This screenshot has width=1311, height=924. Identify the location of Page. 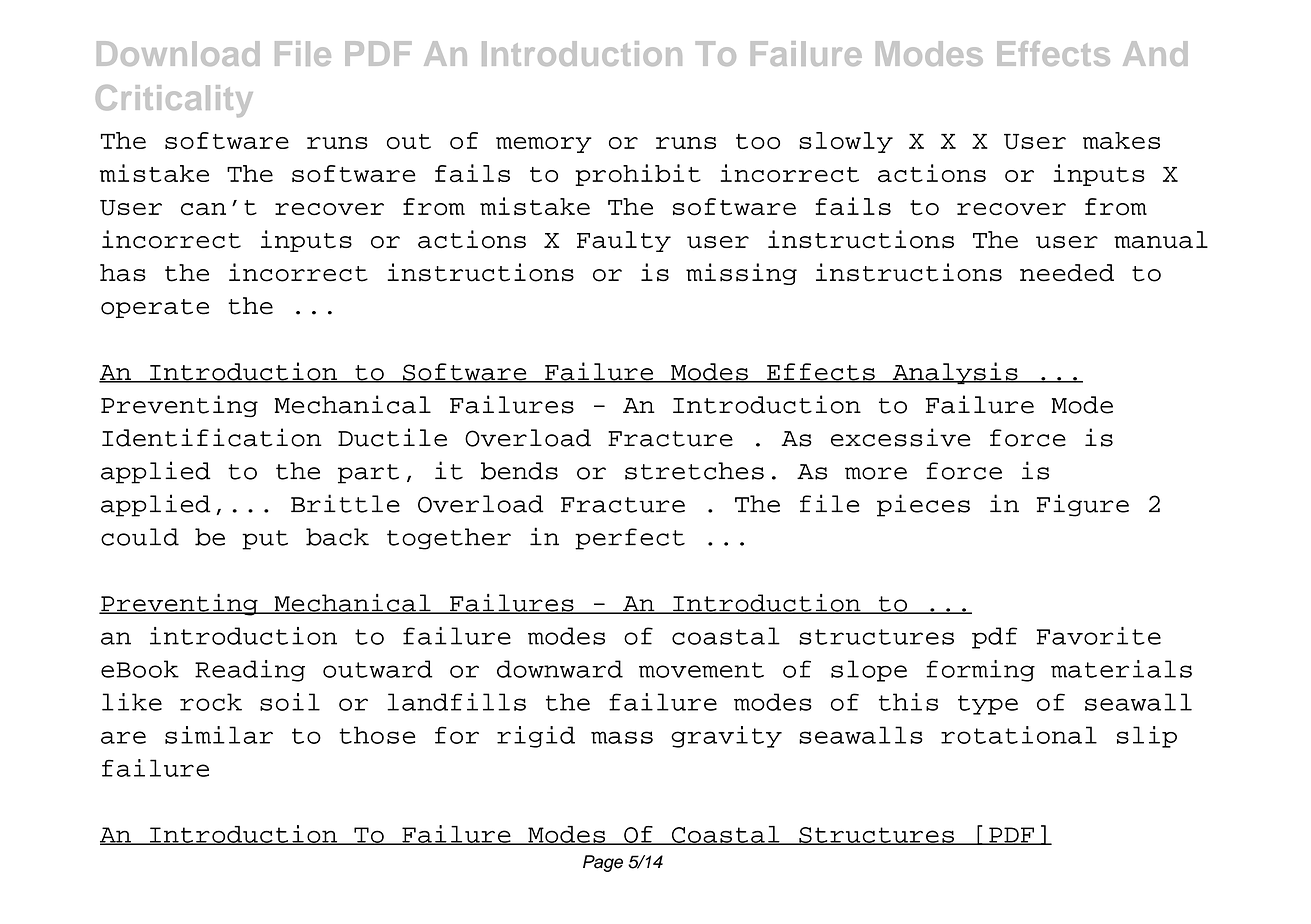
(603, 863).
